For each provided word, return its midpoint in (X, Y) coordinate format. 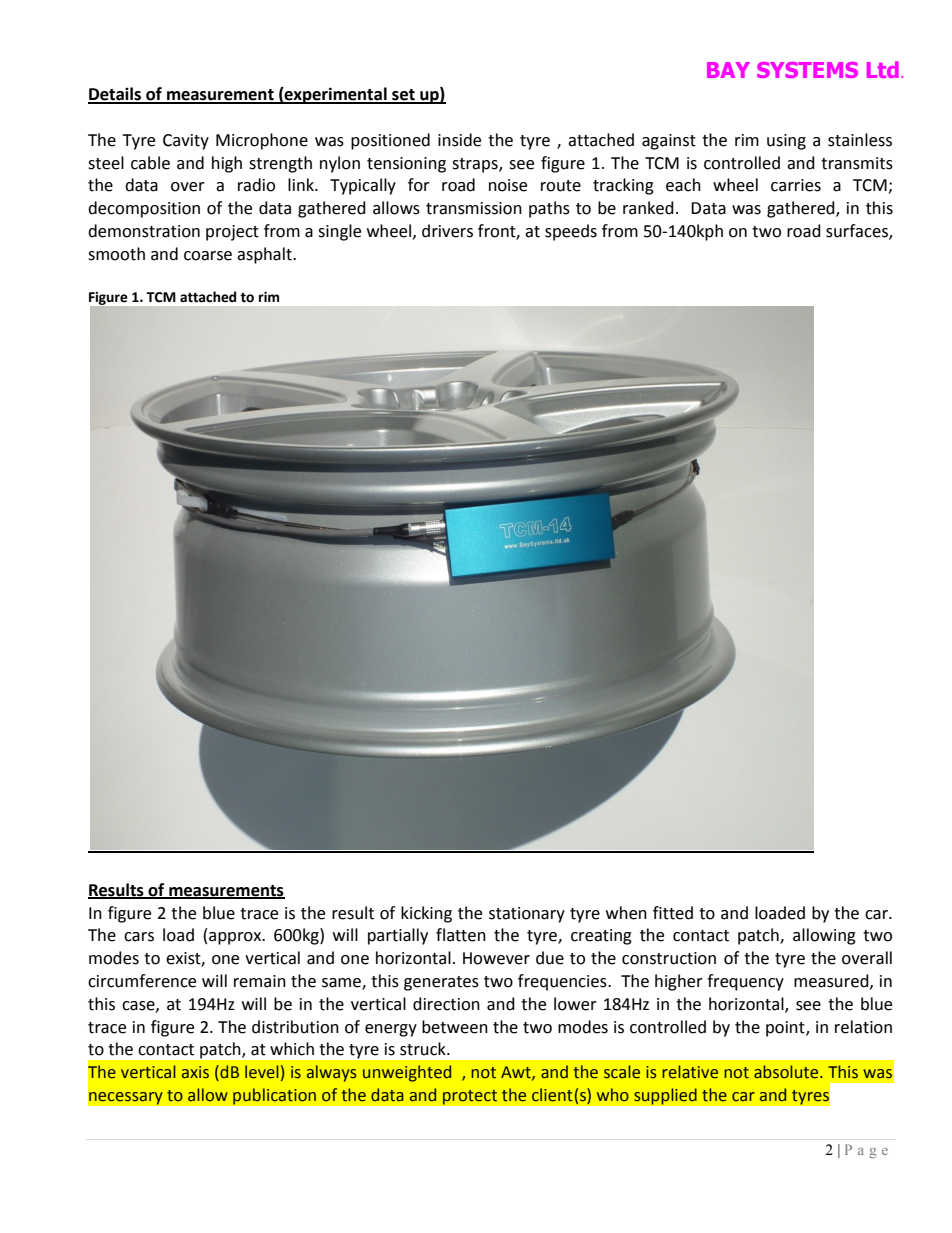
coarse (208, 256)
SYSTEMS (807, 70)
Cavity (186, 142)
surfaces (858, 232)
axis (195, 1072)
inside (459, 140)
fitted (673, 913)
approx (236, 938)
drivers (447, 231)
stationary (527, 915)
